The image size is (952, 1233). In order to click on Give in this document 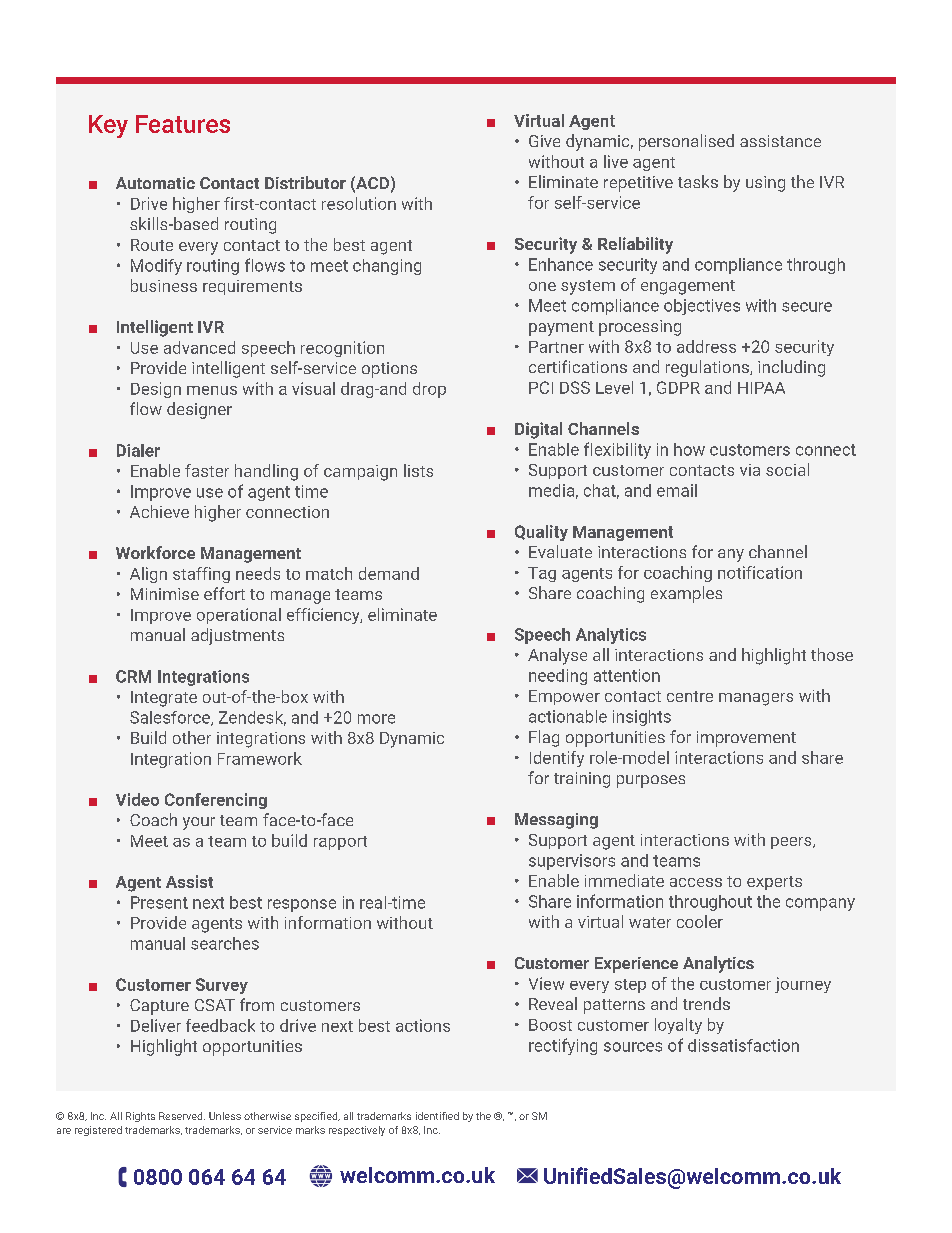, I will do `click(544, 141)`.
